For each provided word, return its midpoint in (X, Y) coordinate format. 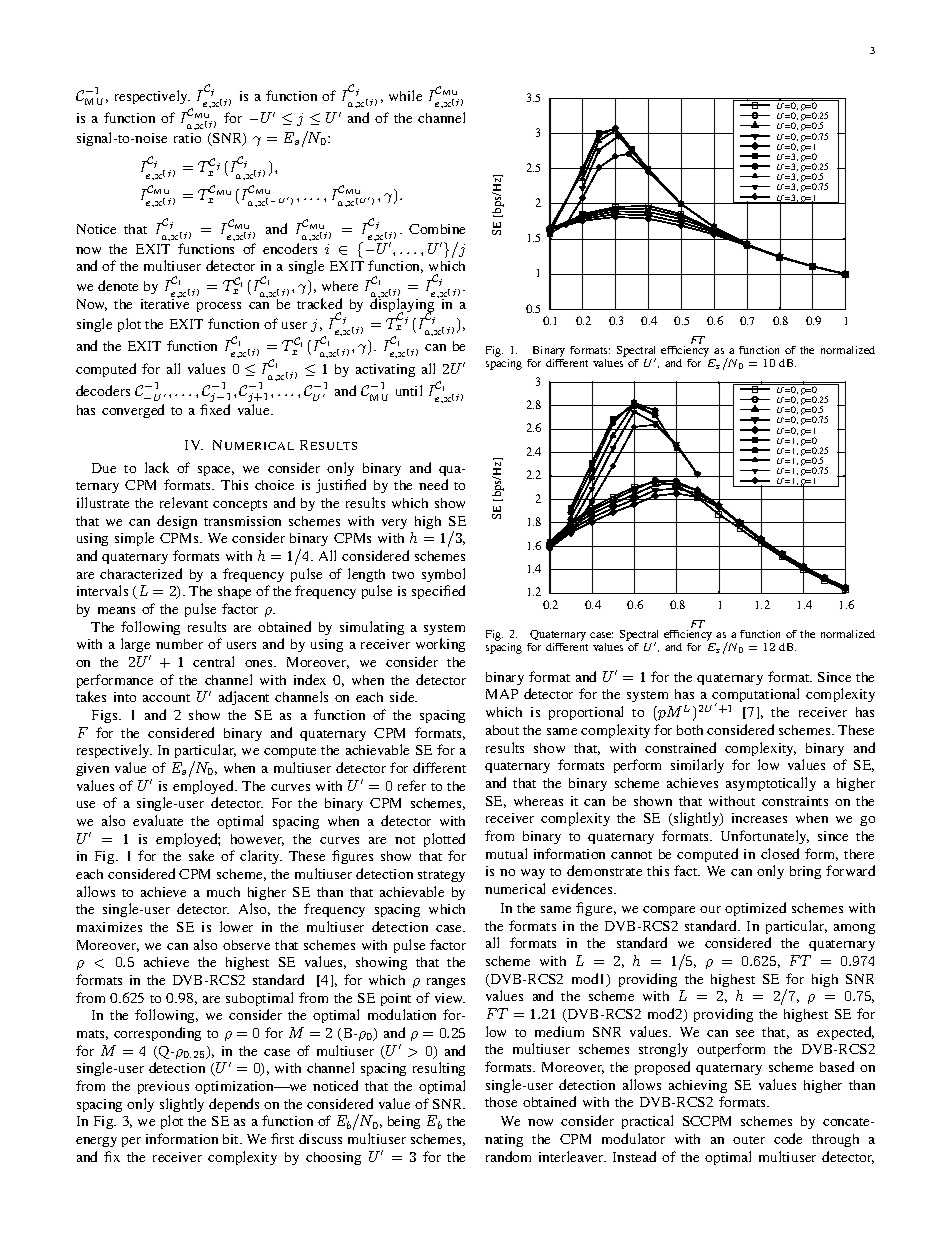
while (405, 95)
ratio (187, 138)
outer (749, 1140)
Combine (437, 229)
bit (232, 1139)
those (501, 1102)
